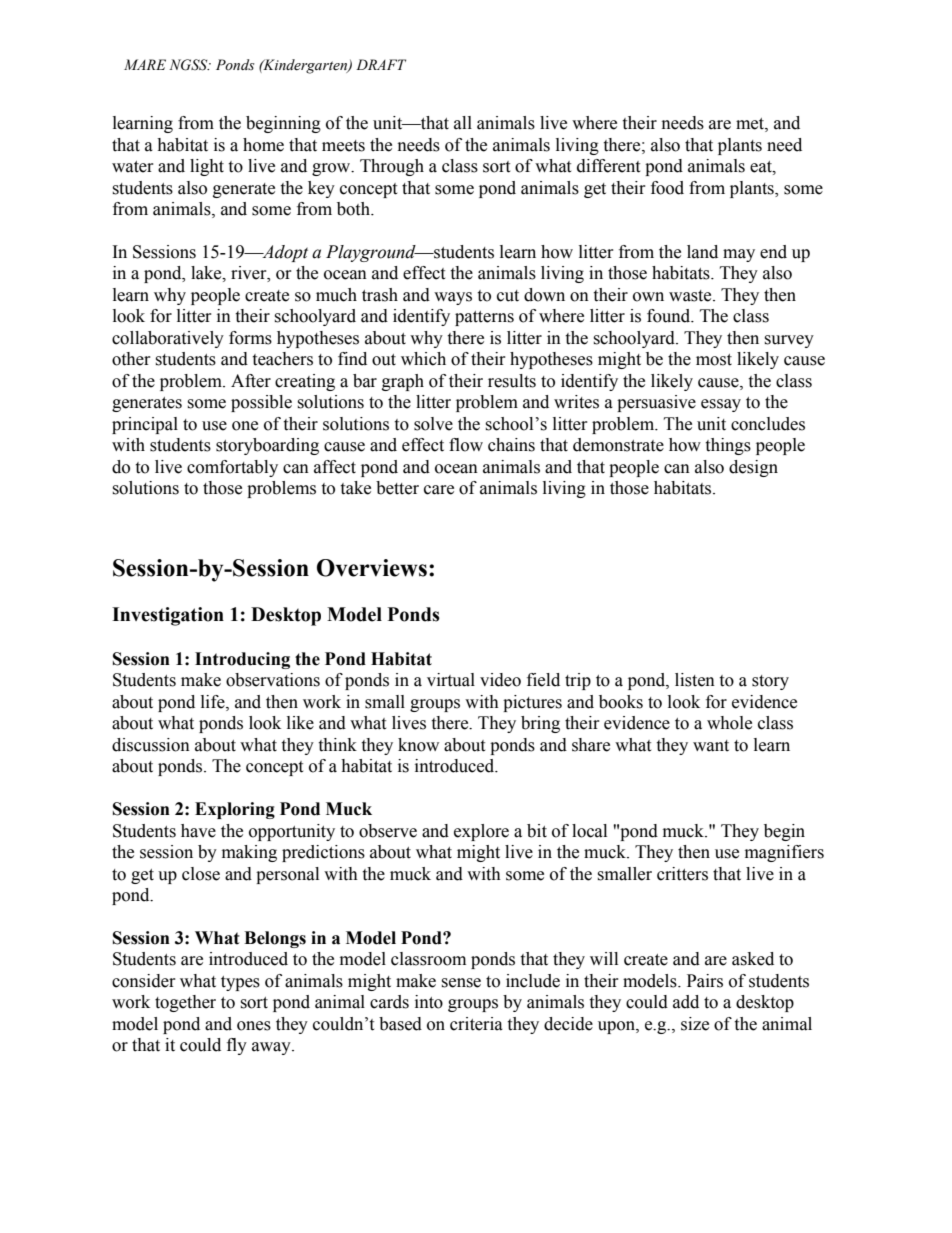 The width and height of the image is (952, 1233). What do you see at coordinates (189, 65) in the image?
I see `NGSS` at bounding box center [189, 65].
